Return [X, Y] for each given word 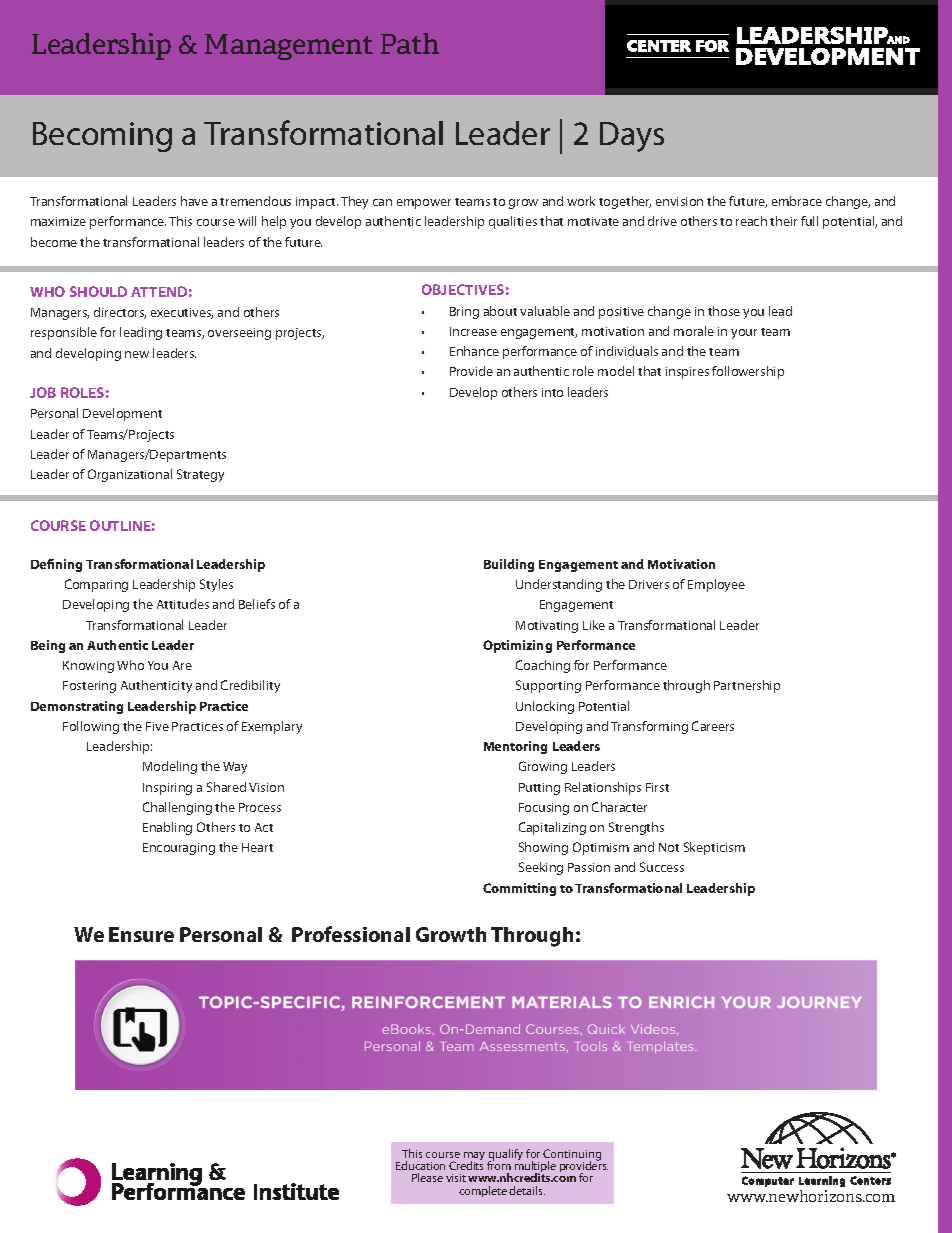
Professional [351, 934]
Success [662, 867]
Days [632, 137]
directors [120, 313]
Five [157, 726]
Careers [713, 726]
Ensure [141, 934]
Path [410, 43]
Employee [716, 585]
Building [509, 565]
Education [420, 1165]
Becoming [102, 137]
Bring [464, 313]
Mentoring [515, 747]
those [724, 311]
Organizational [130, 475]
